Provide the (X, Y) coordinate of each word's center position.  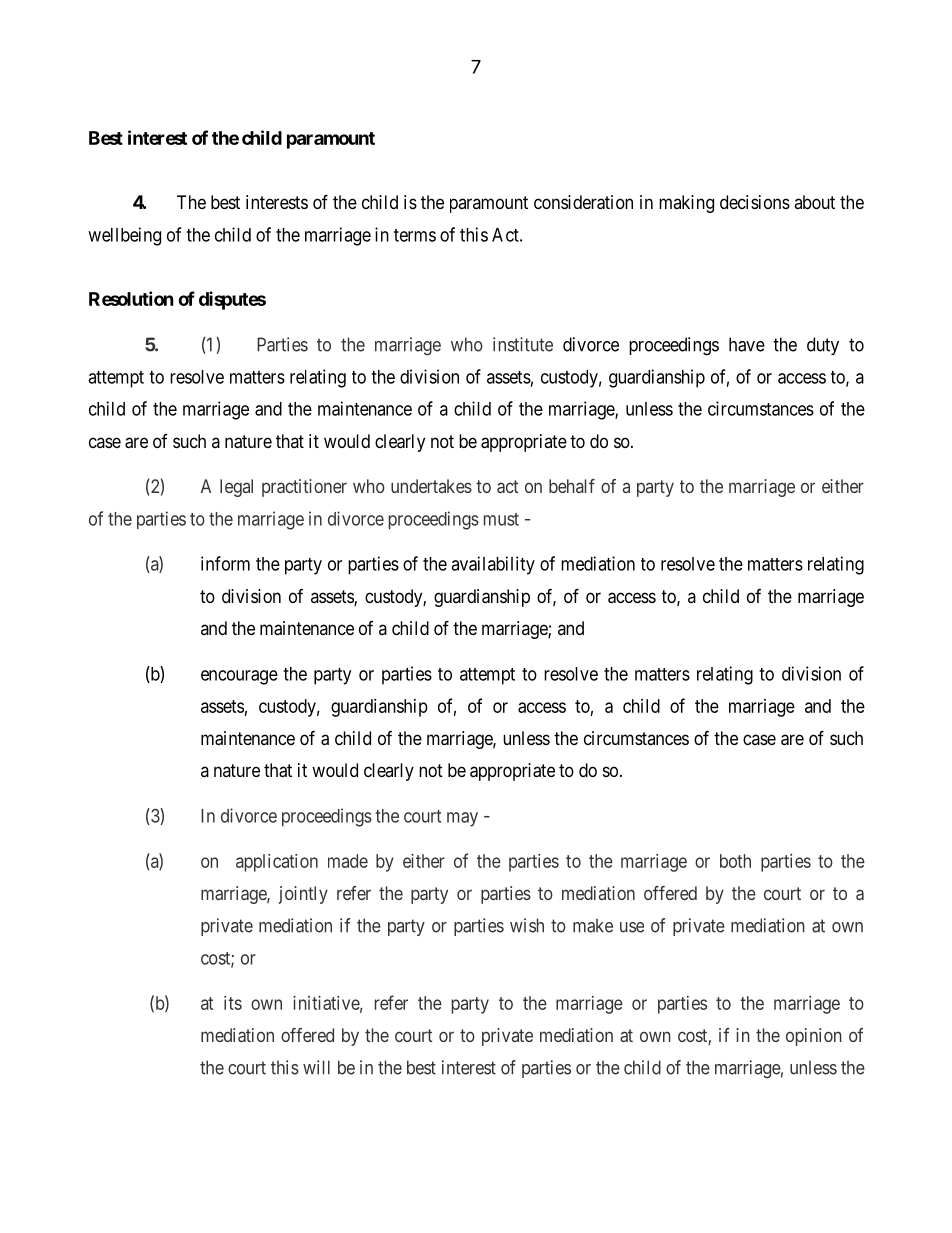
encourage (239, 677)
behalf (572, 486)
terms (415, 235)
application (277, 863)
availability (493, 565)
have (747, 344)
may (462, 819)
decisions (755, 202)
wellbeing (124, 236)
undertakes (431, 486)
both (735, 861)
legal (236, 488)
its (233, 1003)
